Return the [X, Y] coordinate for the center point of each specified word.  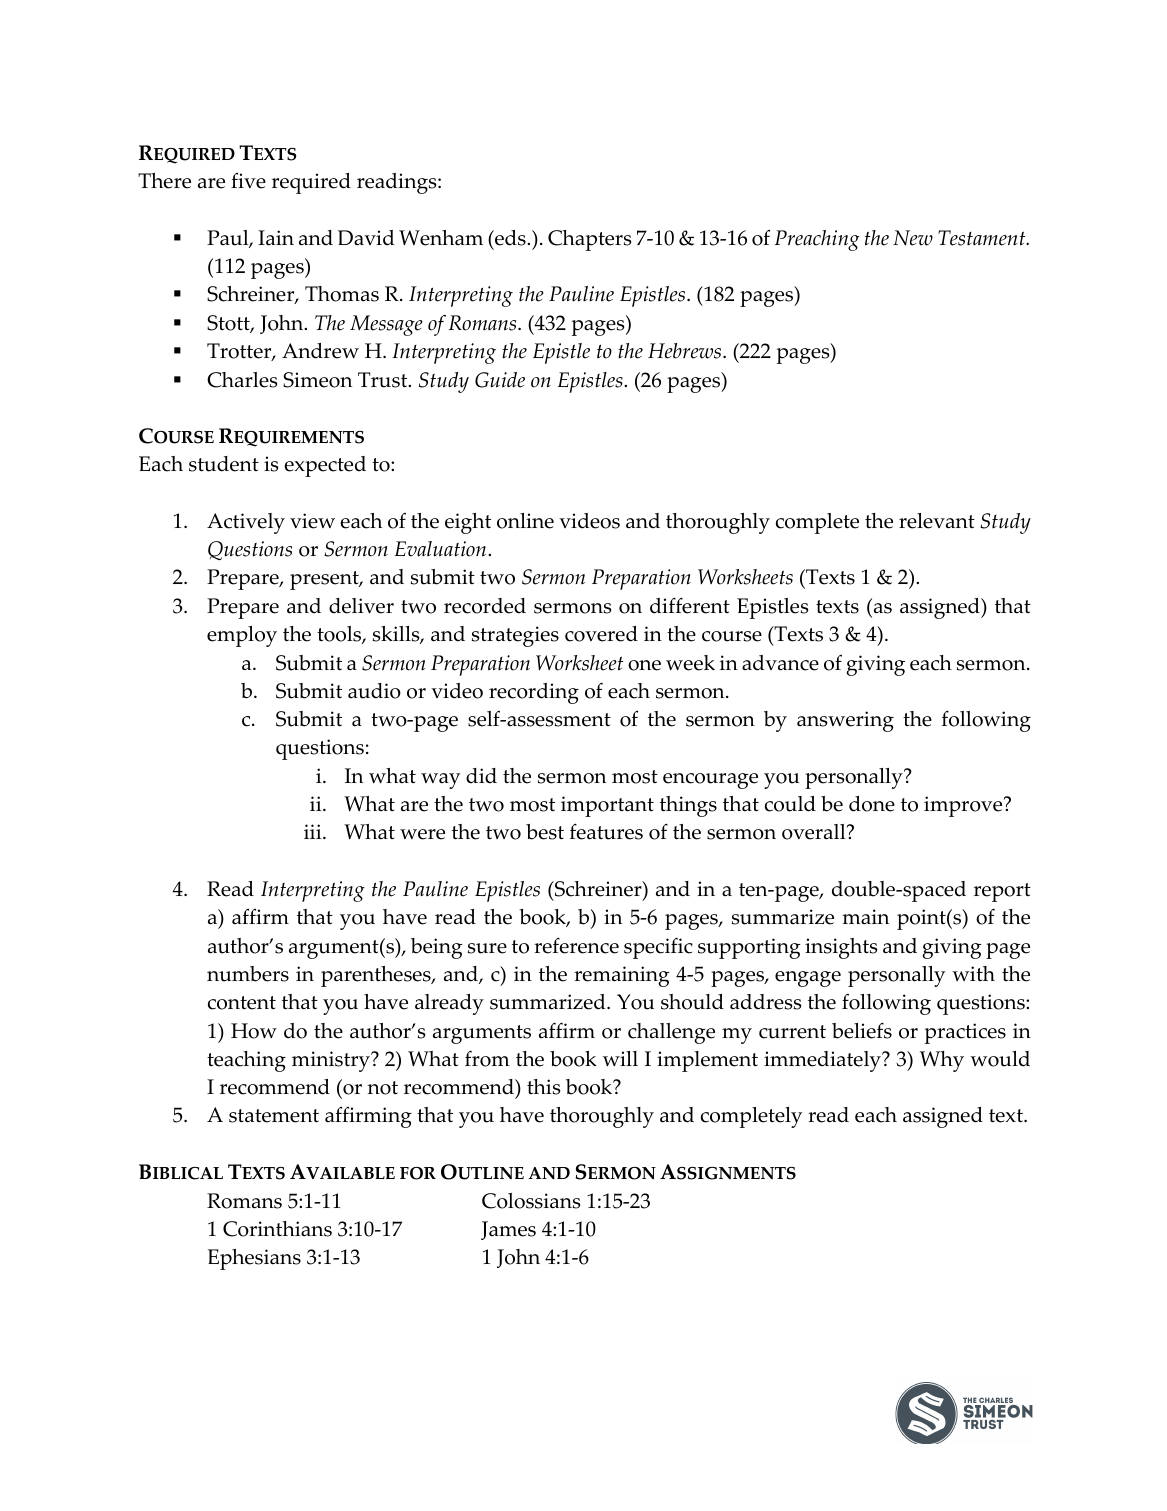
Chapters [589, 240]
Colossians [531, 1201]
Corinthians [277, 1229]
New [913, 238]
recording [534, 693]
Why [942, 1061]
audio [374, 691]
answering [845, 721]
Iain [276, 238]
